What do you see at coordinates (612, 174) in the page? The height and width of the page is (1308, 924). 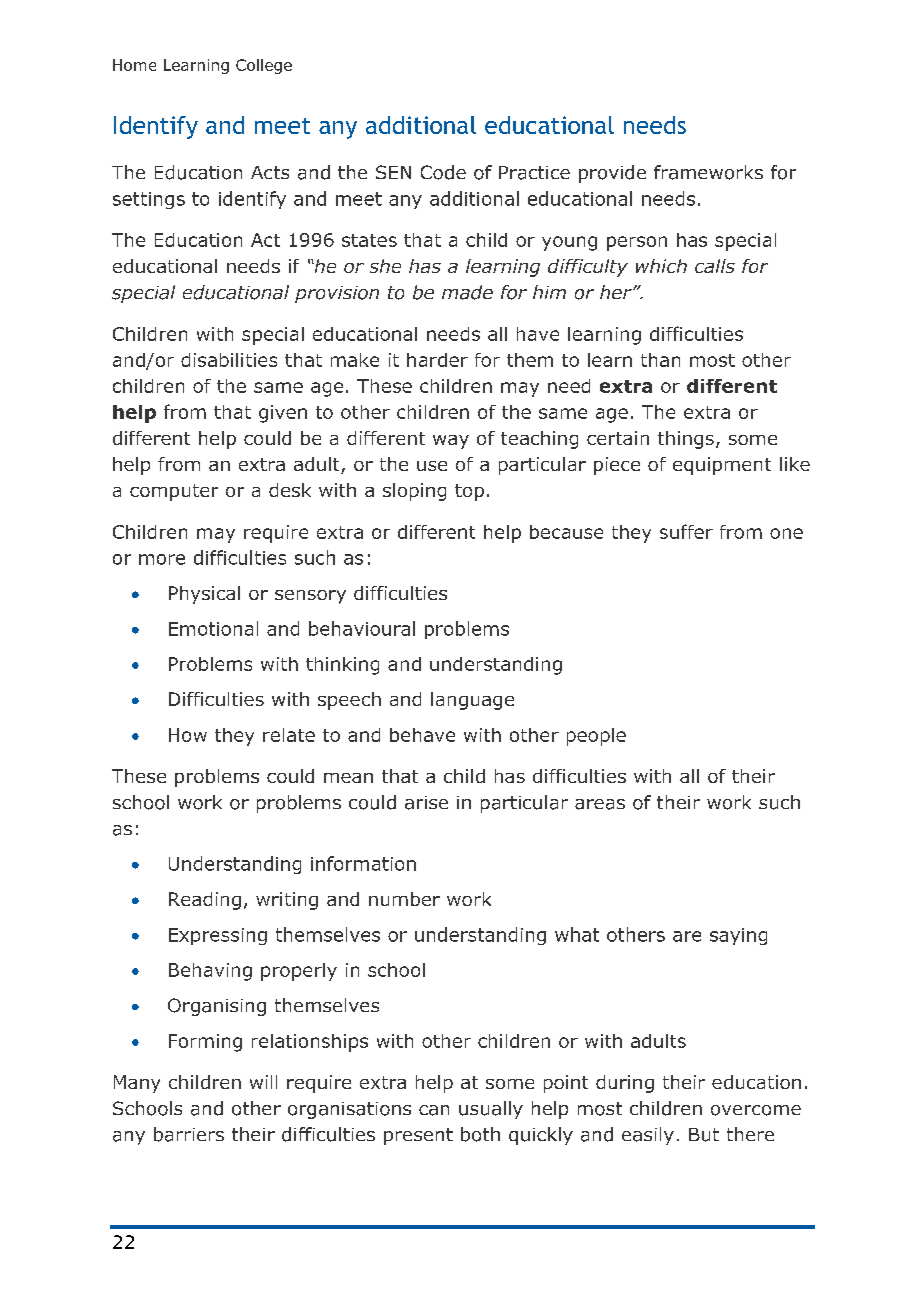 I see `provide` at bounding box center [612, 174].
